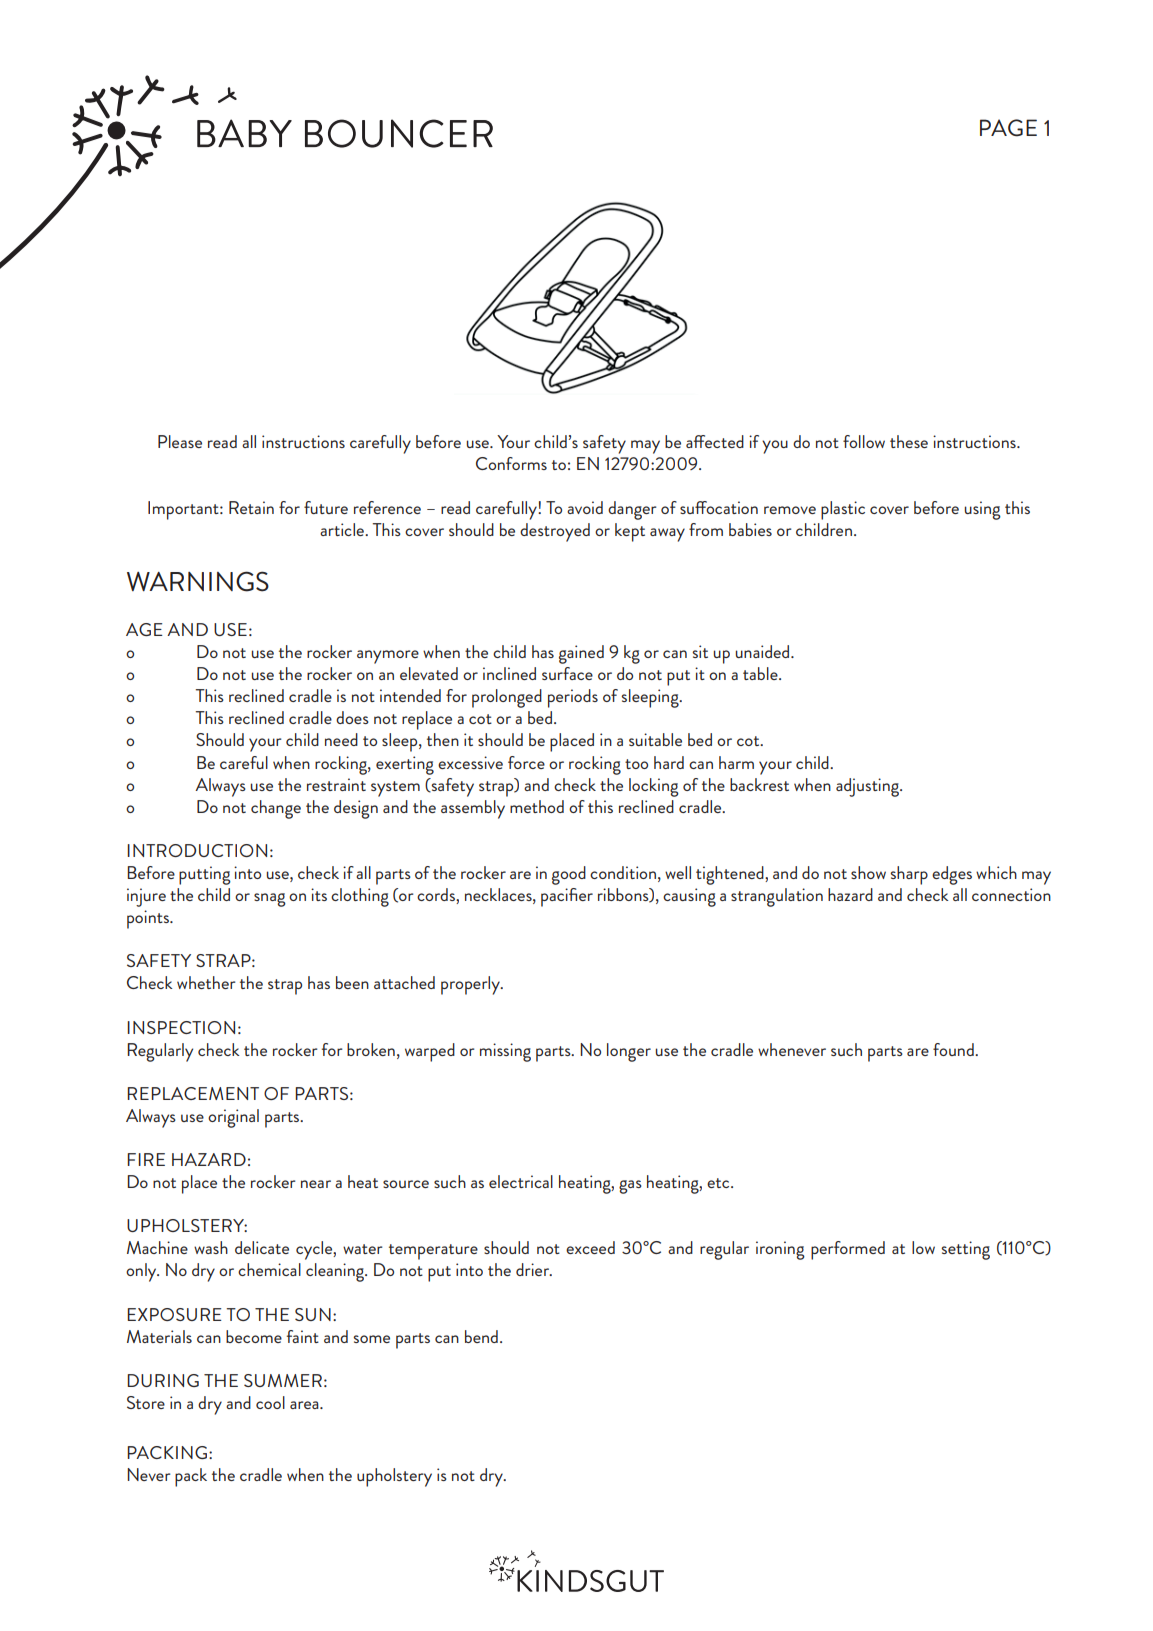 The width and height of the screenshot is (1153, 1631). I want to click on plastic, so click(843, 510).
